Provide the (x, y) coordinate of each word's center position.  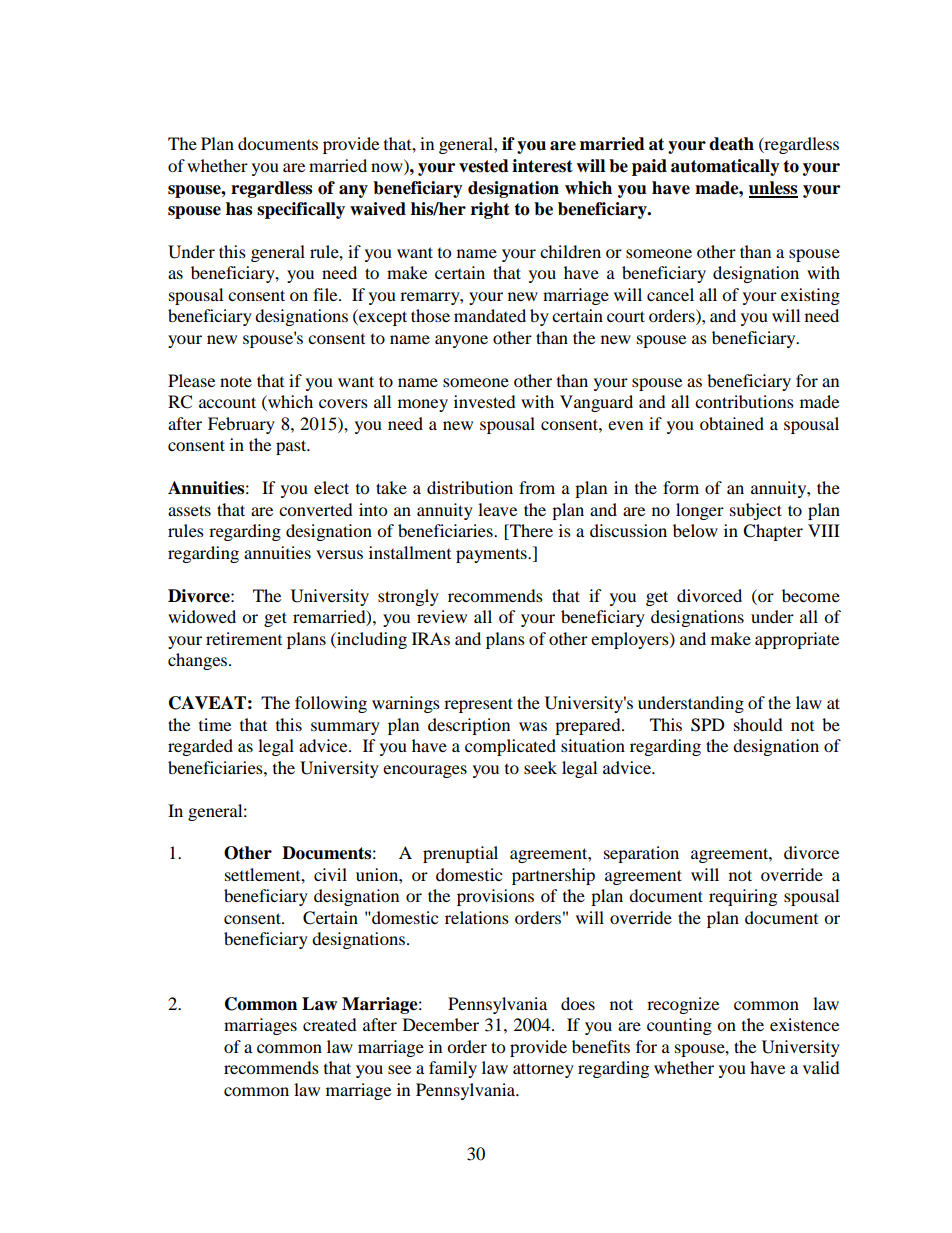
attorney (543, 1070)
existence (804, 1024)
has (239, 209)
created (330, 1024)
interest (542, 166)
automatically (725, 167)
